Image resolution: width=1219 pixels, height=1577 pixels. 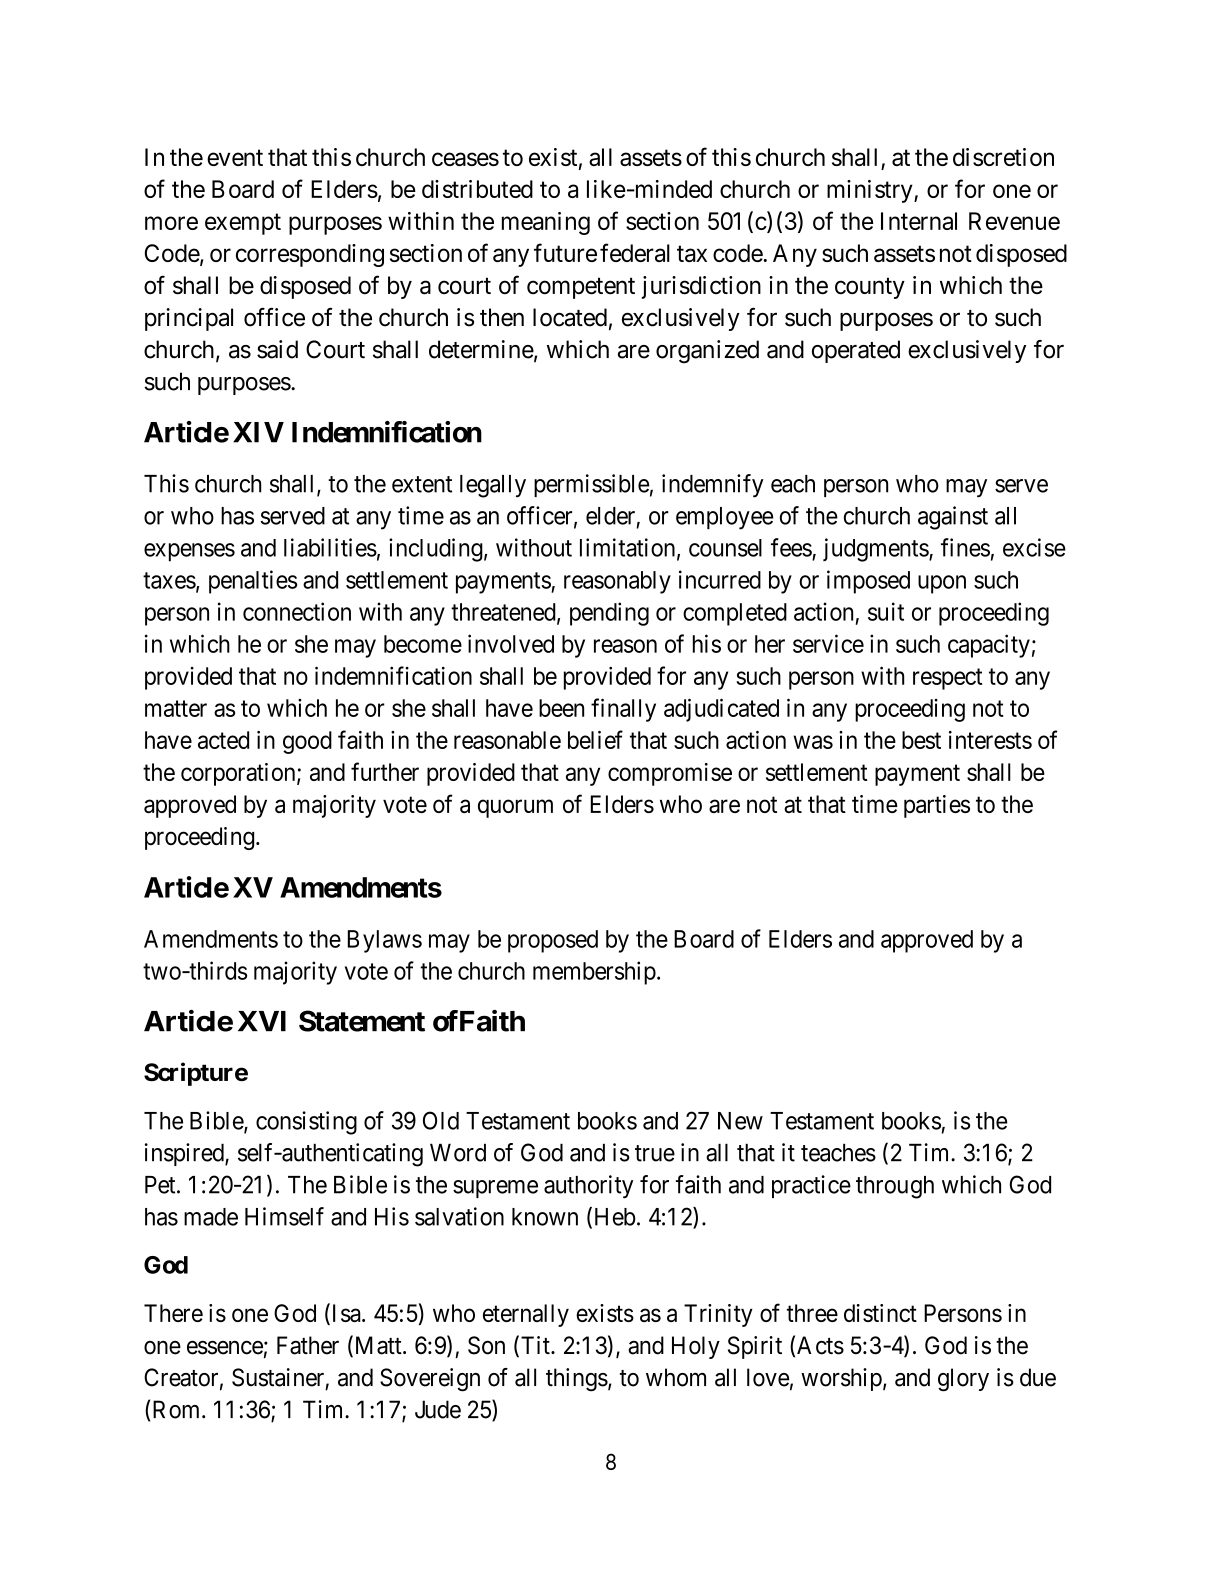 What do you see at coordinates (546, 223) in the page?
I see `meaning` at bounding box center [546, 223].
